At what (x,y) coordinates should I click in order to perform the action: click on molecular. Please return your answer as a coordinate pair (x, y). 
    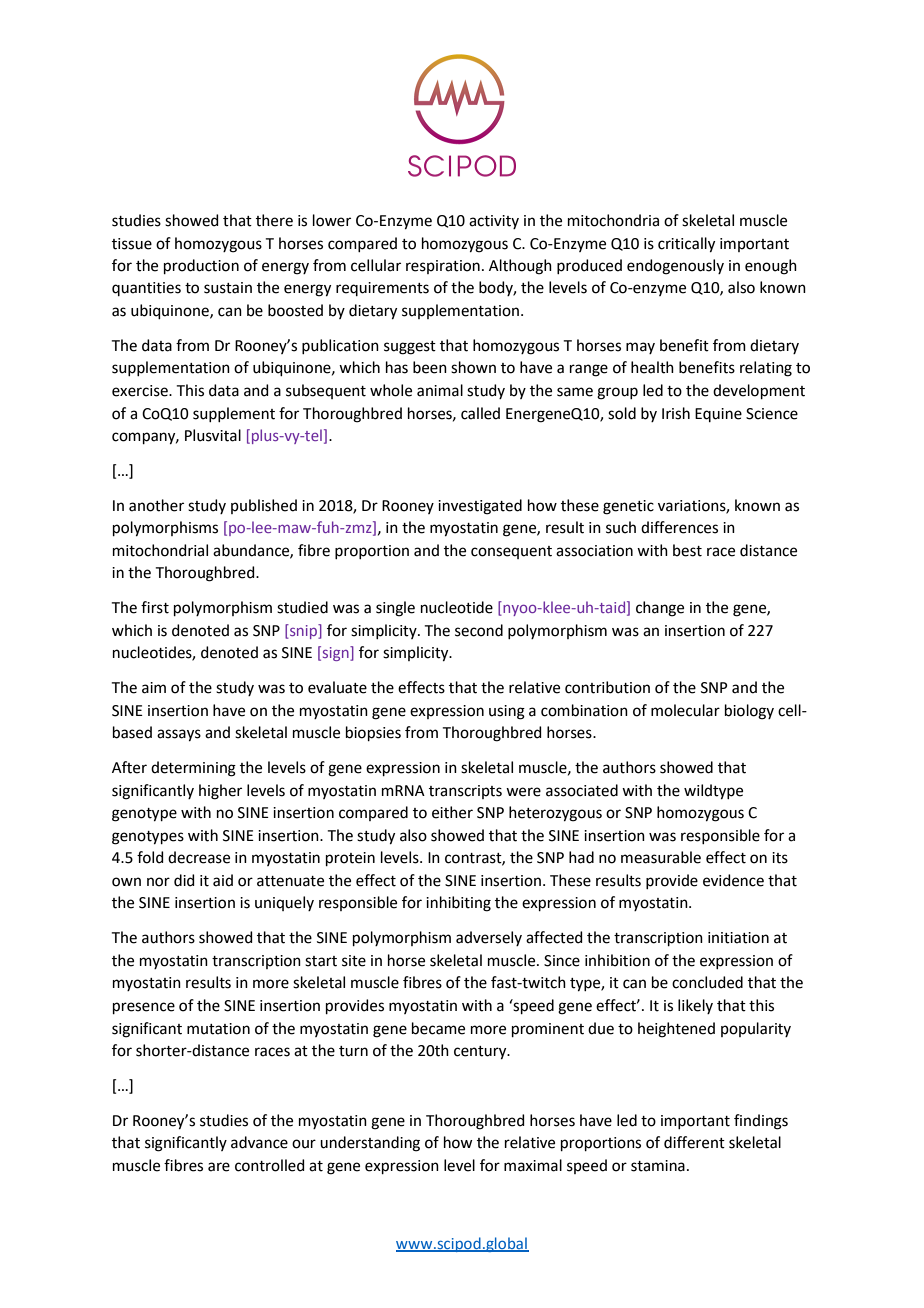
    Looking at the image, I should click on (685, 710).
